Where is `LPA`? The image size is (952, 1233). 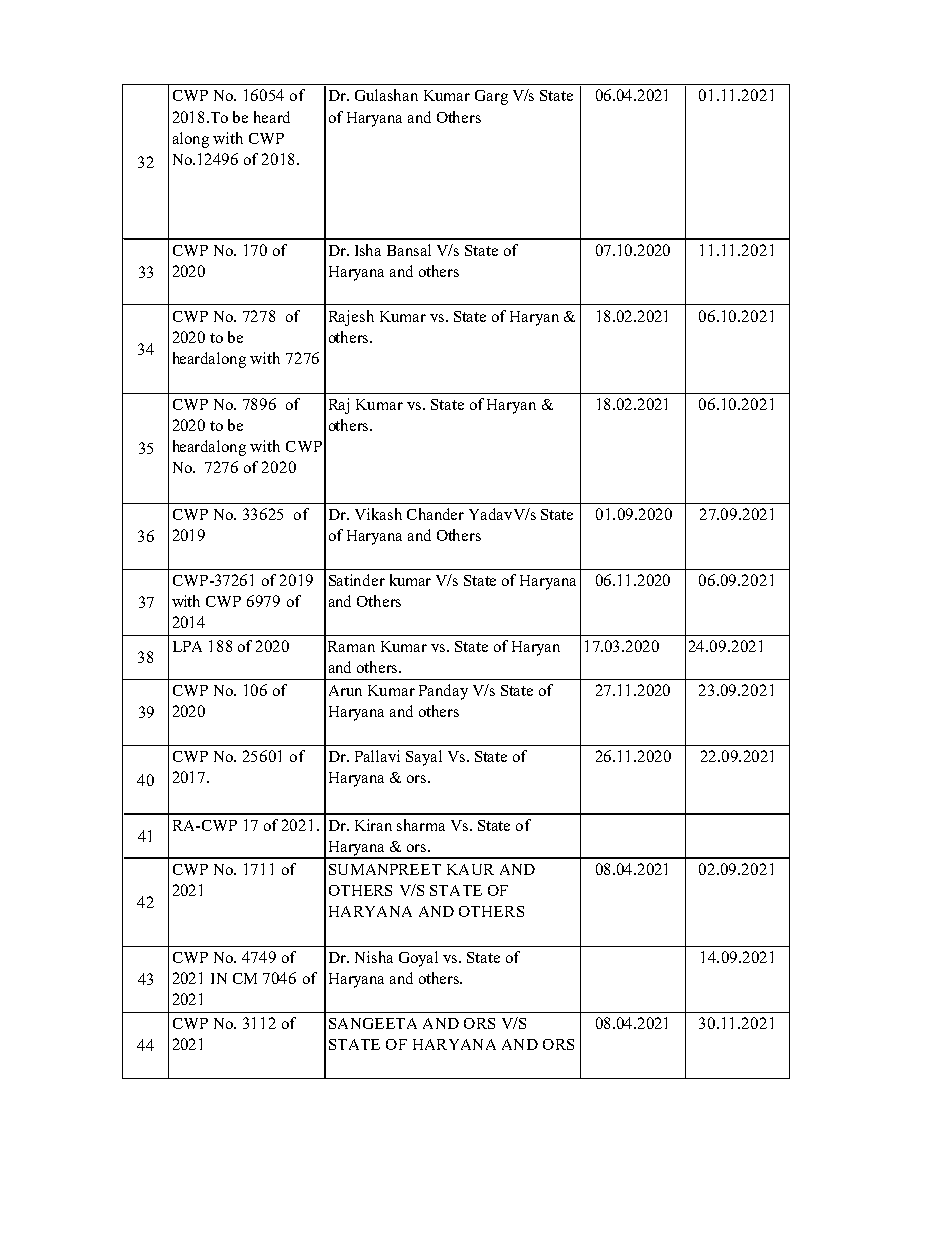
LPA is located at coordinates (187, 646).
